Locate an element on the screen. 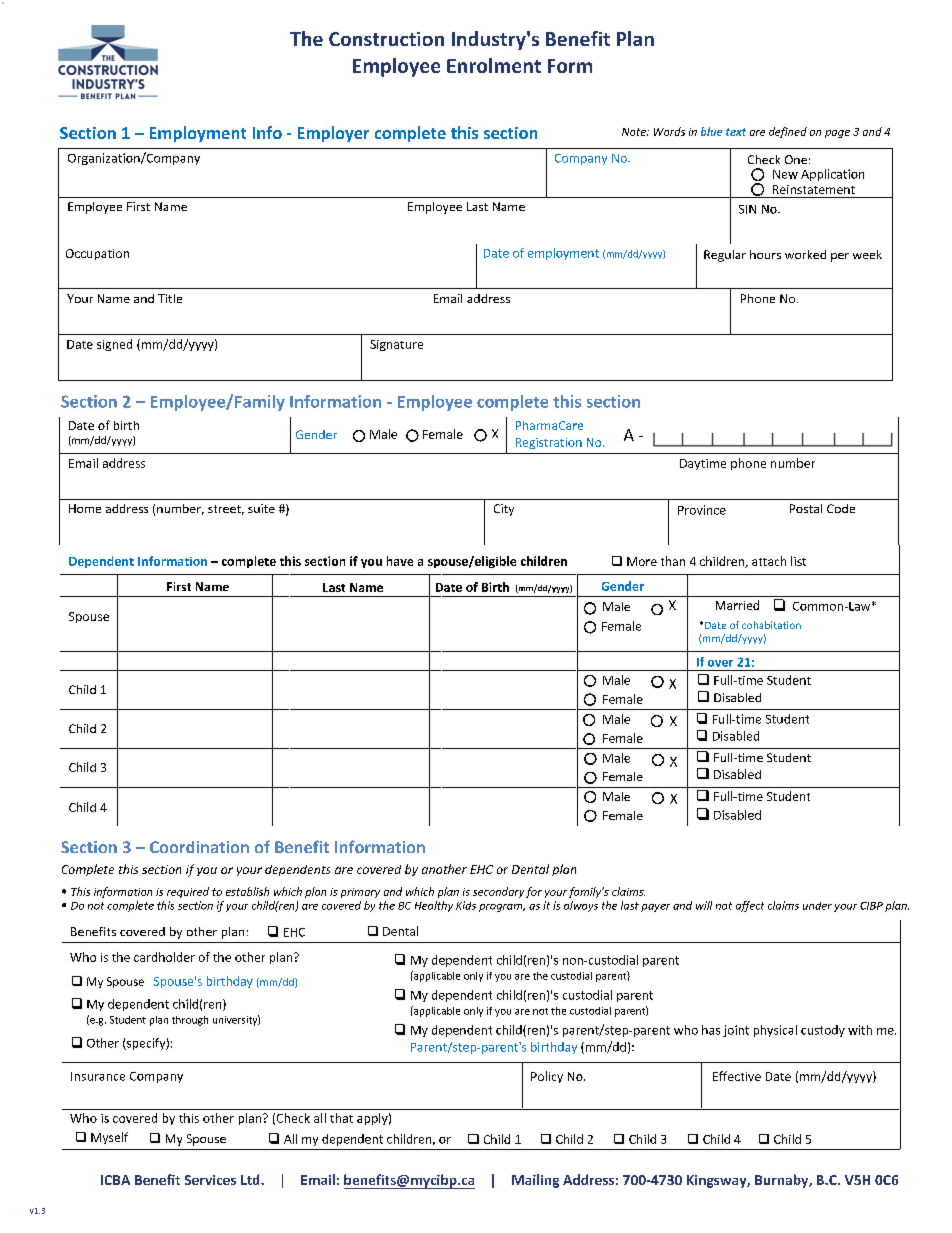 This screenshot has height=1233, width=952. Signature is located at coordinates (396, 345).
